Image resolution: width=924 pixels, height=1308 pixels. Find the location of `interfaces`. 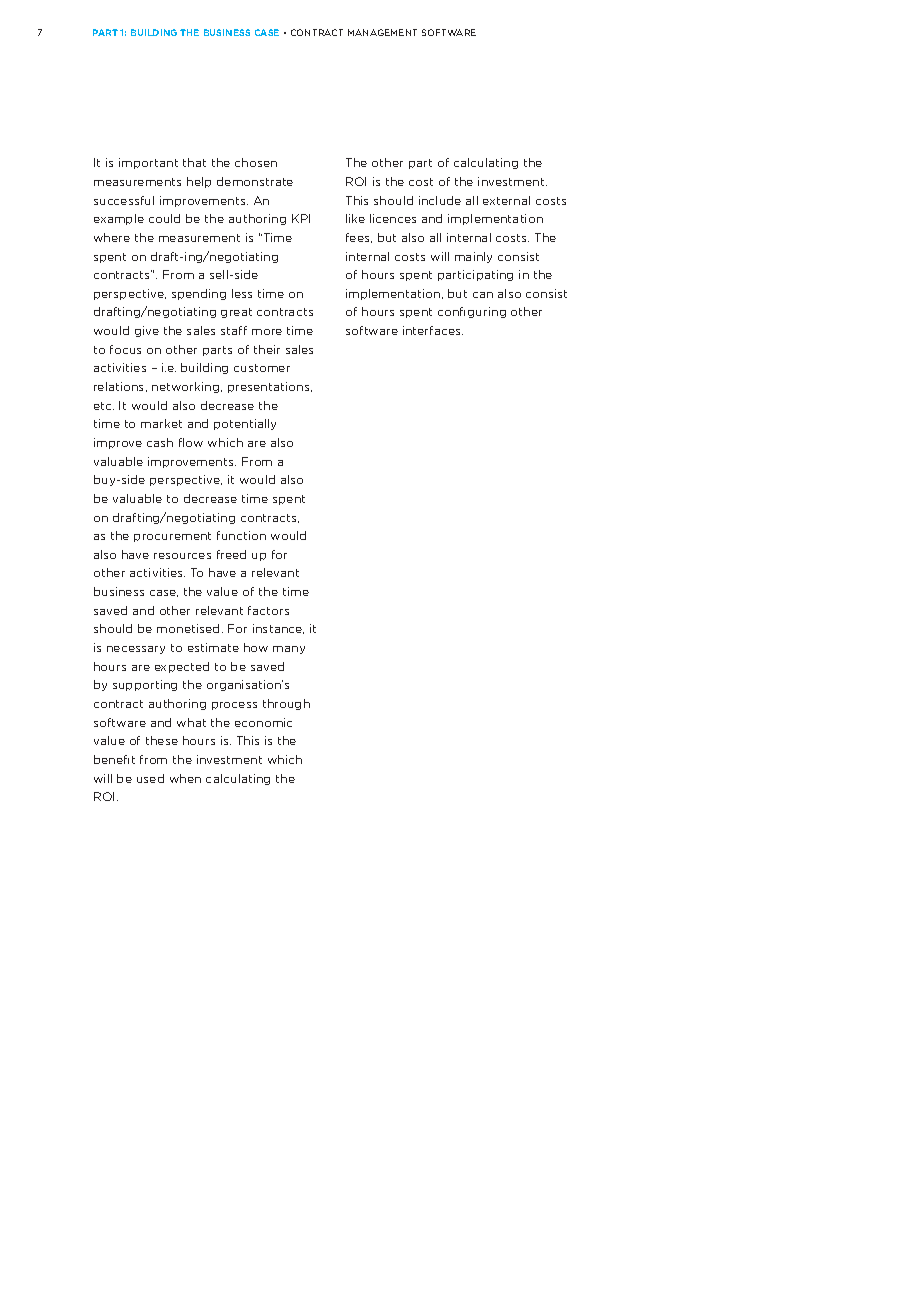

interfaces is located at coordinates (433, 330).
